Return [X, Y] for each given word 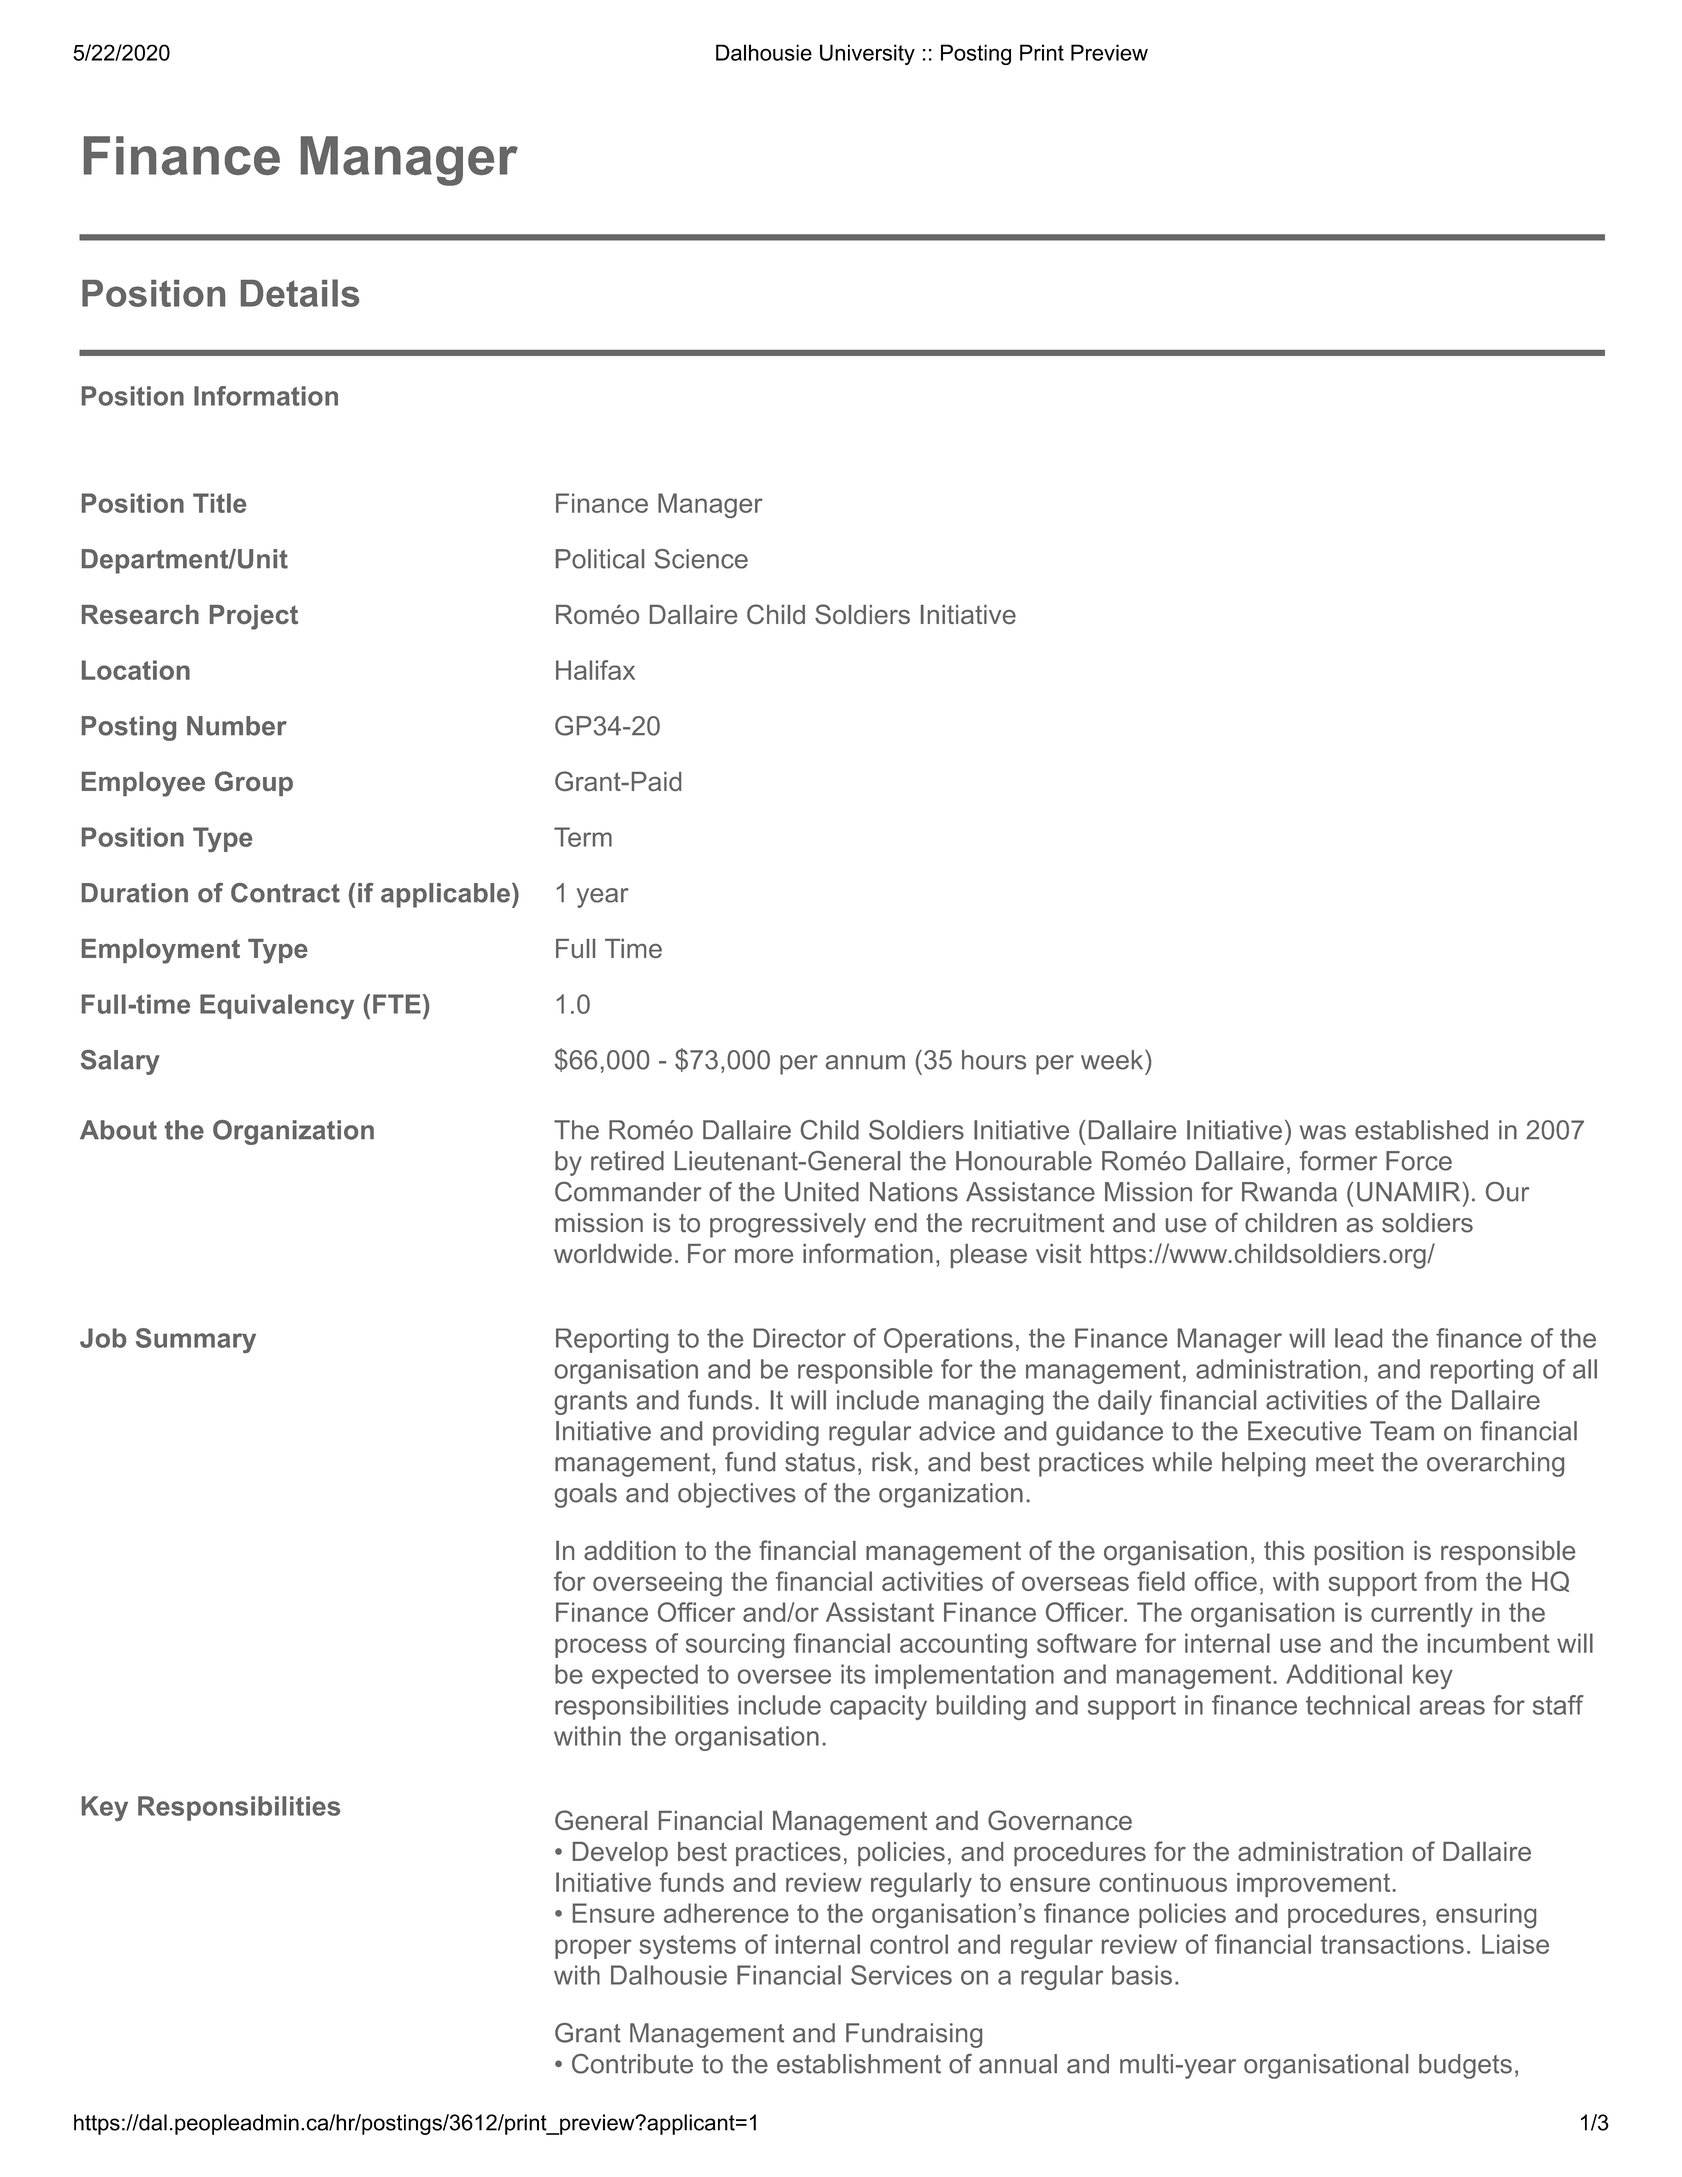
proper [593, 1949]
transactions [1392, 1944]
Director [800, 1338]
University [867, 54]
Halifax [595, 670]
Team [1402, 1431]
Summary [196, 1340]
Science [701, 559]
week [1113, 1060]
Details [300, 293]
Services [901, 1975]
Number [237, 726]
